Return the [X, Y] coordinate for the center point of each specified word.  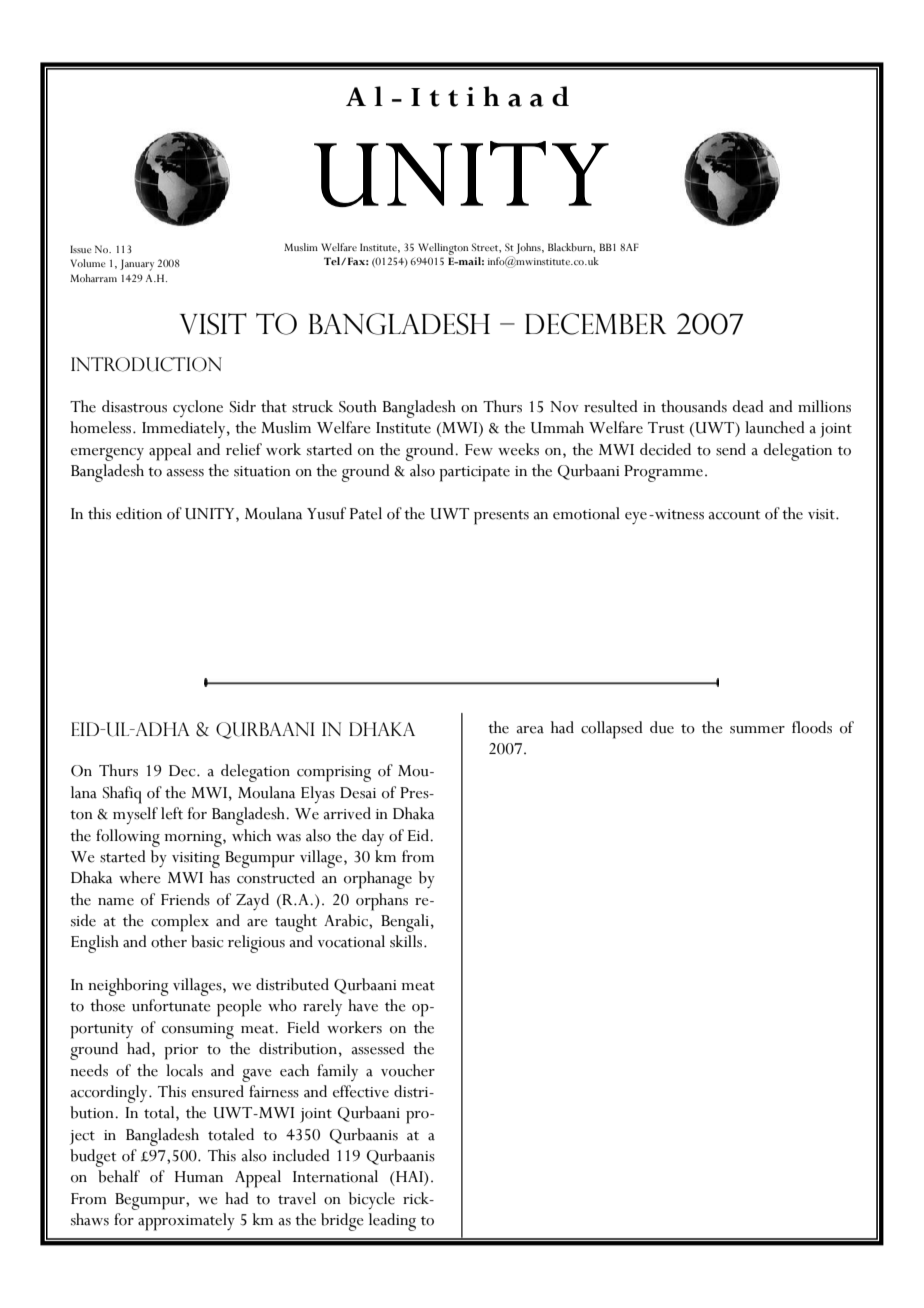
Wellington [443, 250]
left [172, 813]
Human [199, 1177]
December [595, 324]
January [137, 265]
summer [757, 730]
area [530, 730]
